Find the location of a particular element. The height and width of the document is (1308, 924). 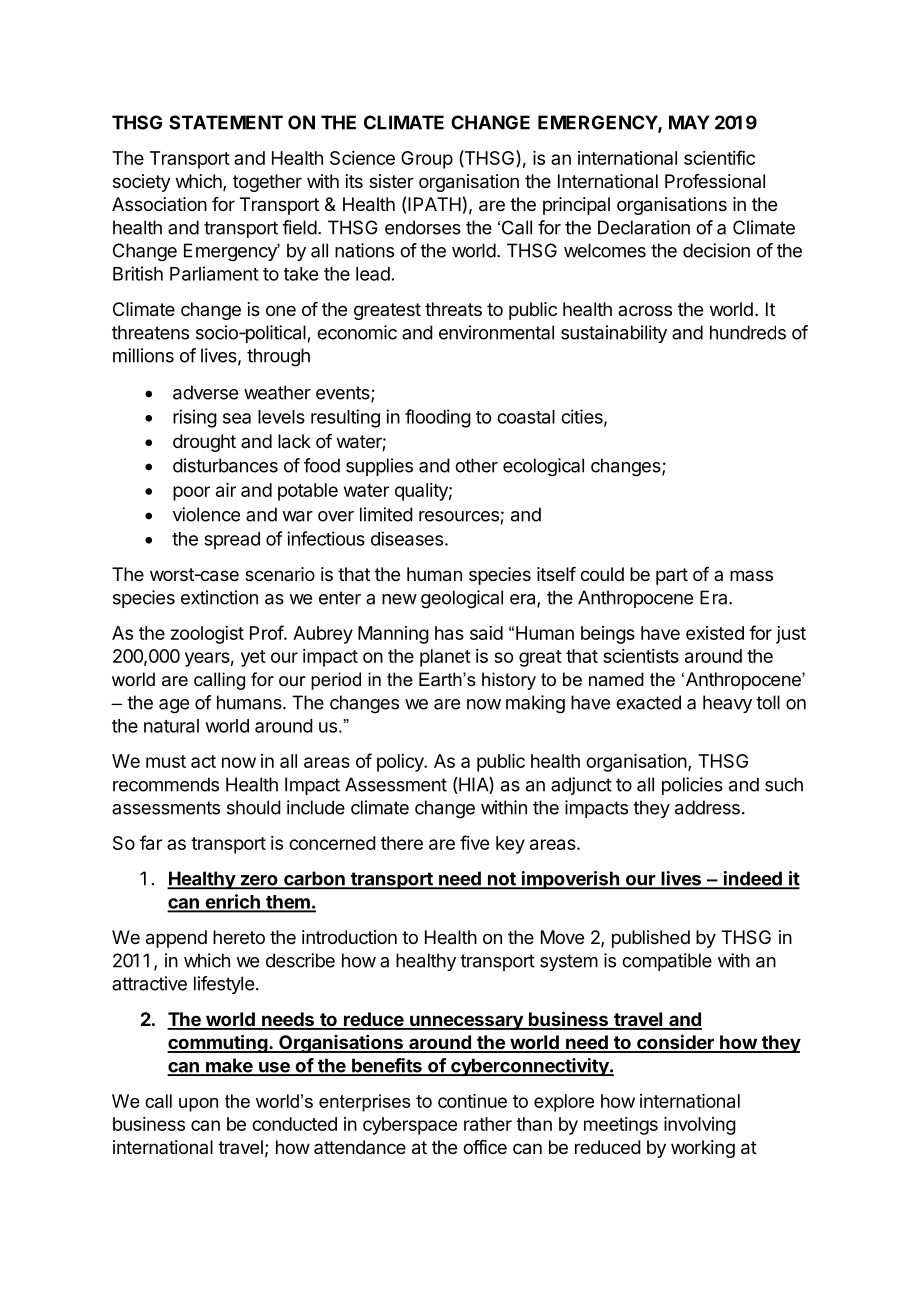

should is located at coordinates (254, 807).
